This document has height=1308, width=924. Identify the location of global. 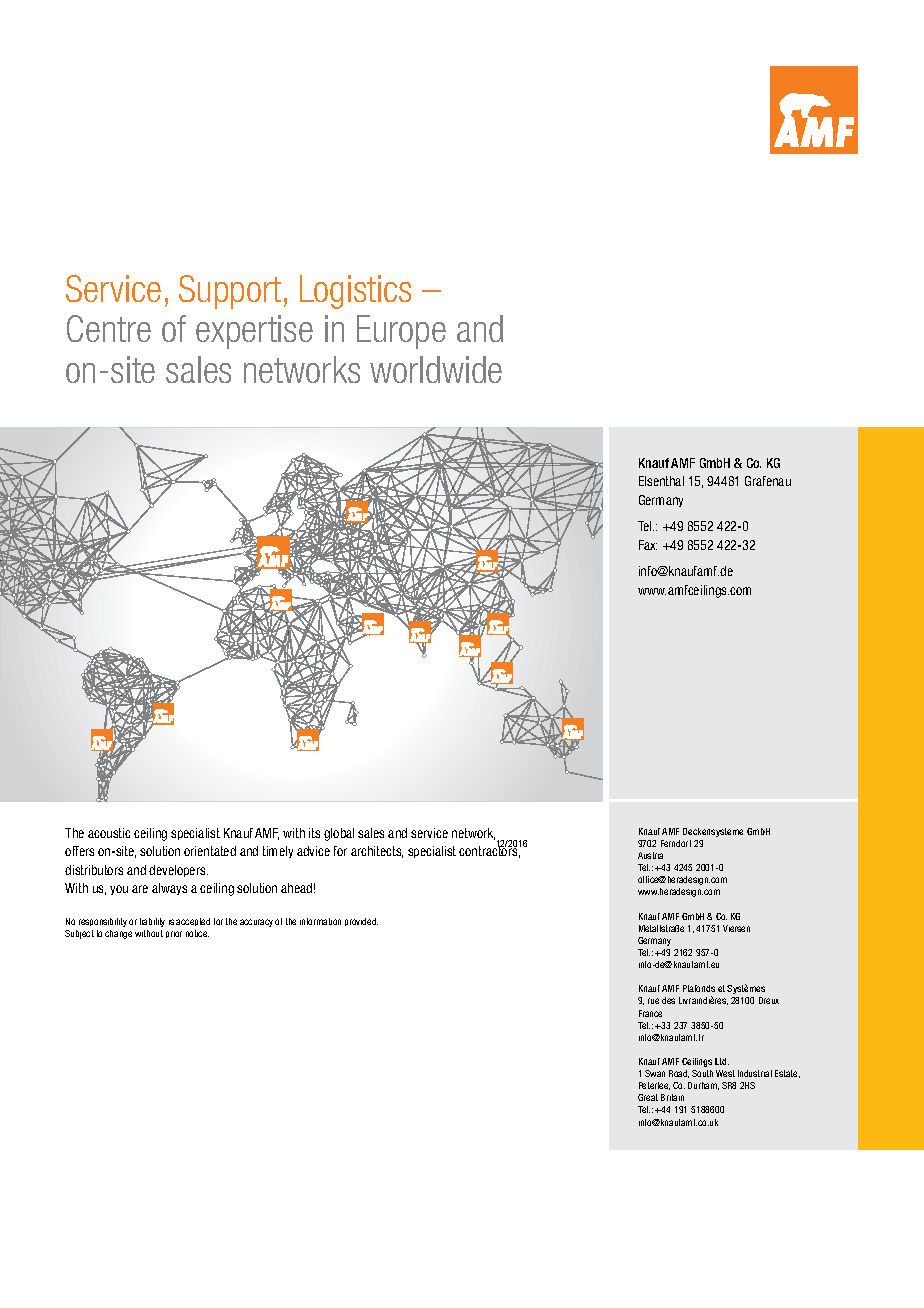
(339, 834).
